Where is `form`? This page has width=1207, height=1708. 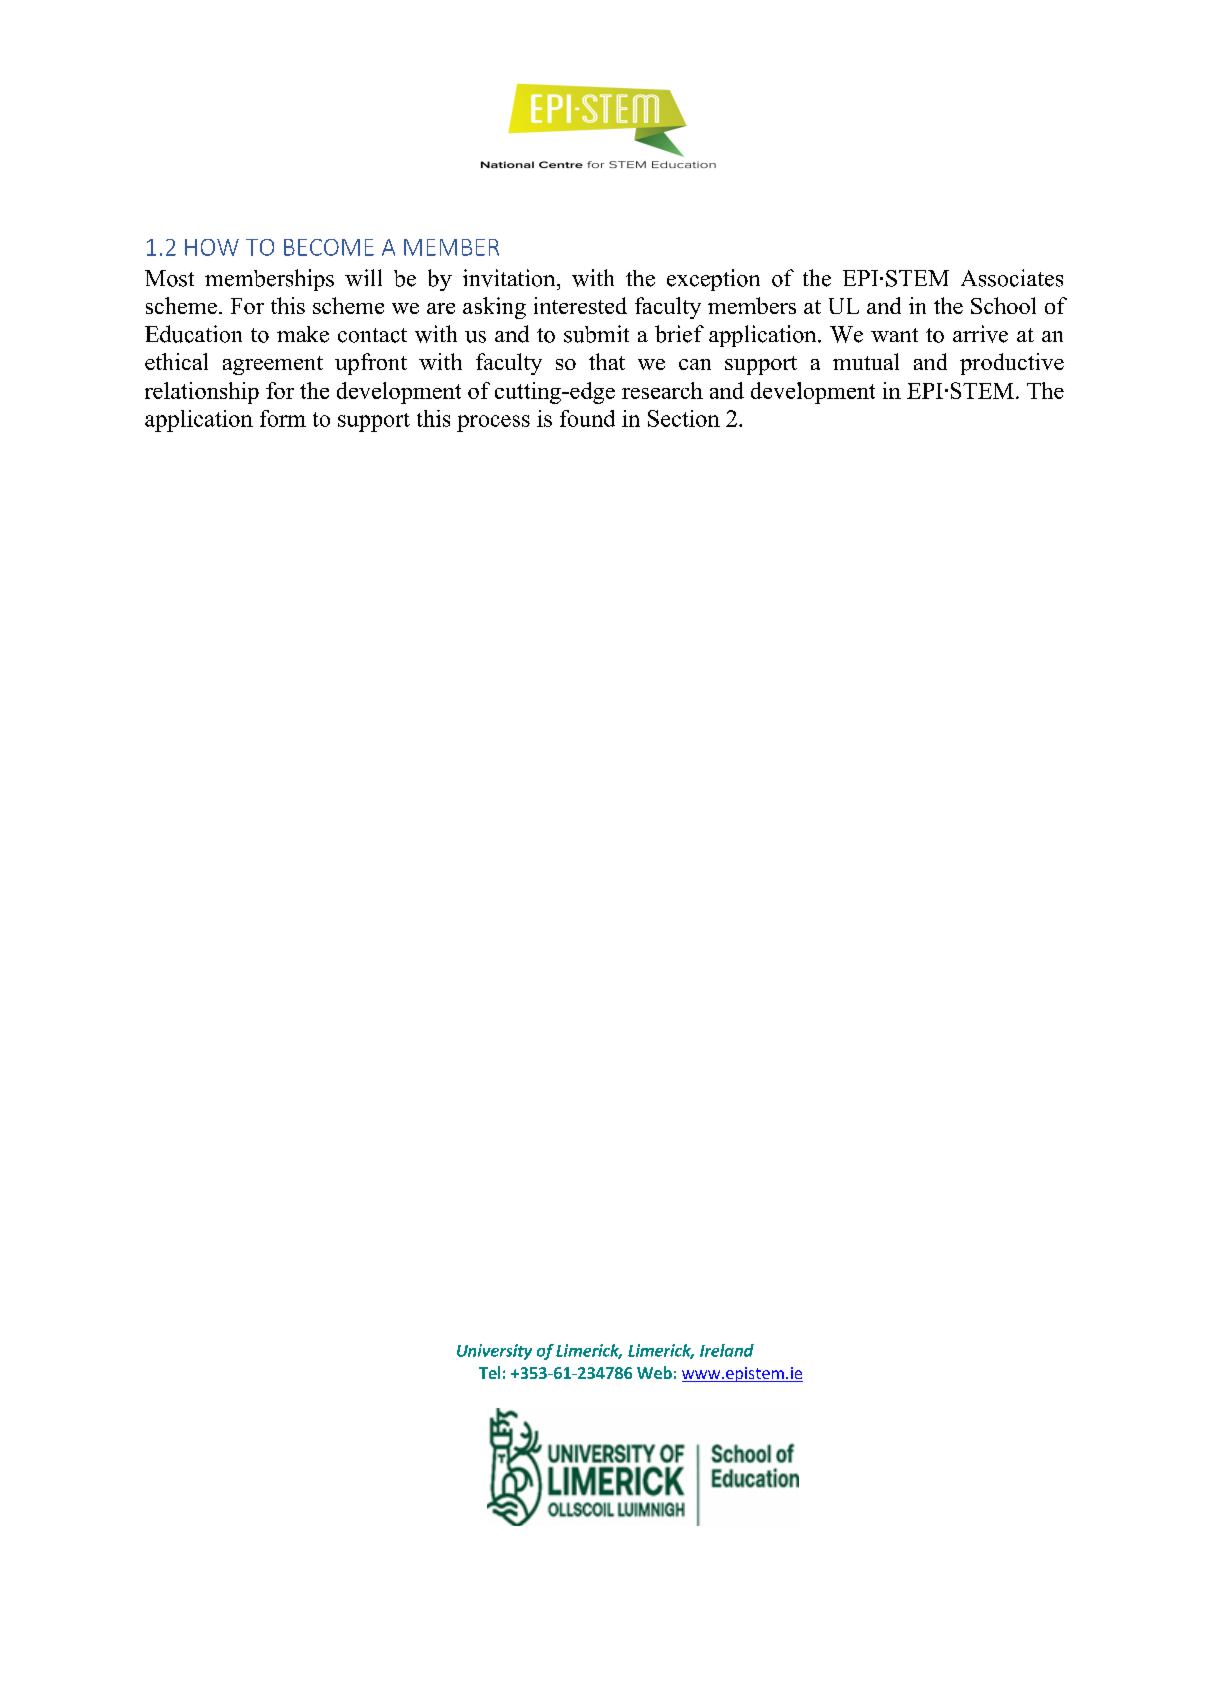 form is located at coordinates (283, 418).
